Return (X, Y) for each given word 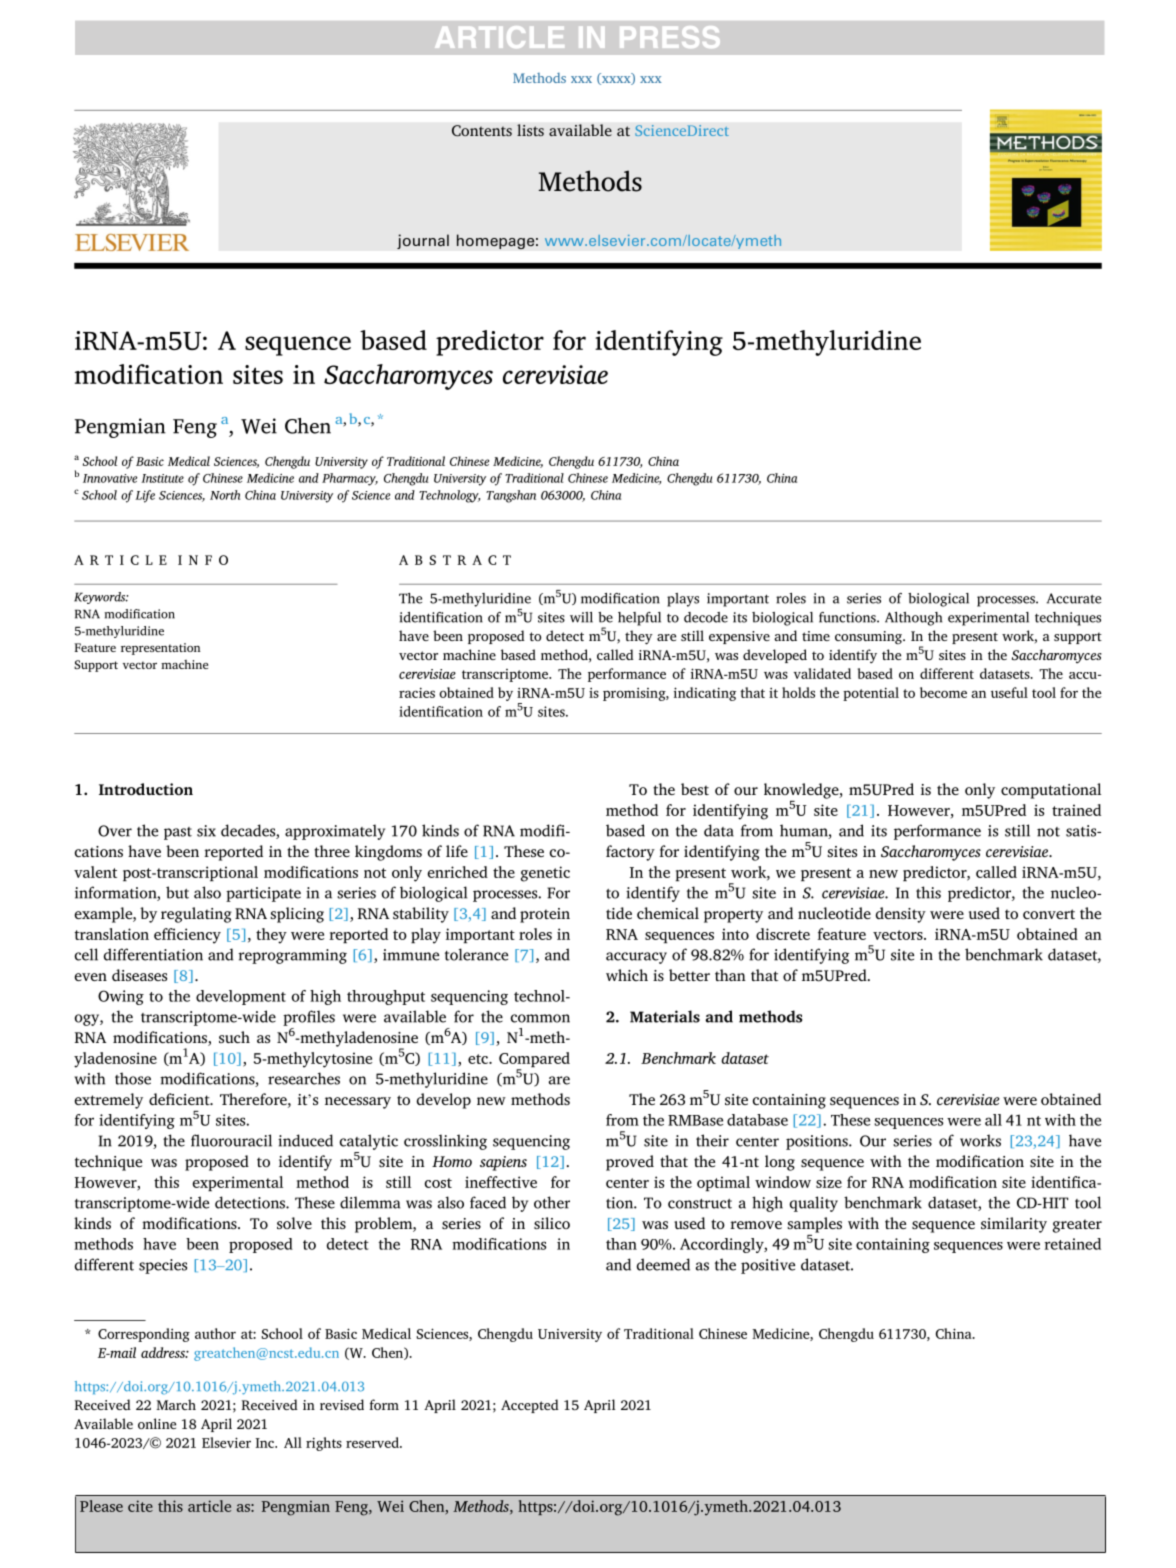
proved (630, 1163)
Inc (266, 1443)
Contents (482, 131)
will (581, 617)
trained (1076, 810)
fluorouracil (231, 1140)
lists (530, 130)
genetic (545, 874)
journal (423, 241)
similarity (1014, 1225)
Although (913, 619)
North (225, 495)
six (206, 831)
